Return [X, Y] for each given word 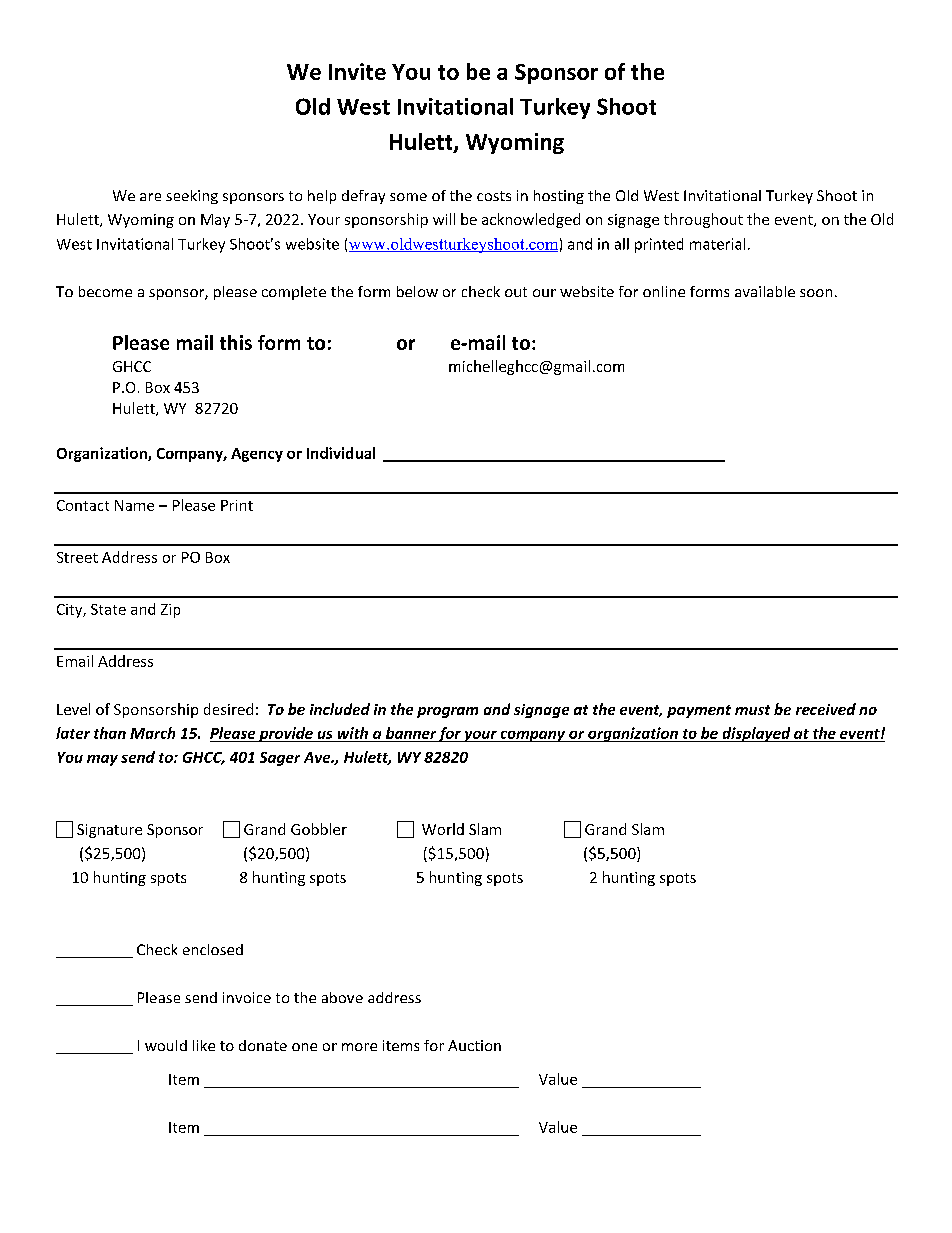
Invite [357, 71]
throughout [703, 220]
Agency [257, 455]
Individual [341, 453]
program [447, 712]
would [166, 1045]
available [765, 291]
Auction [474, 1045]
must [752, 710]
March [152, 733]
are [150, 197]
